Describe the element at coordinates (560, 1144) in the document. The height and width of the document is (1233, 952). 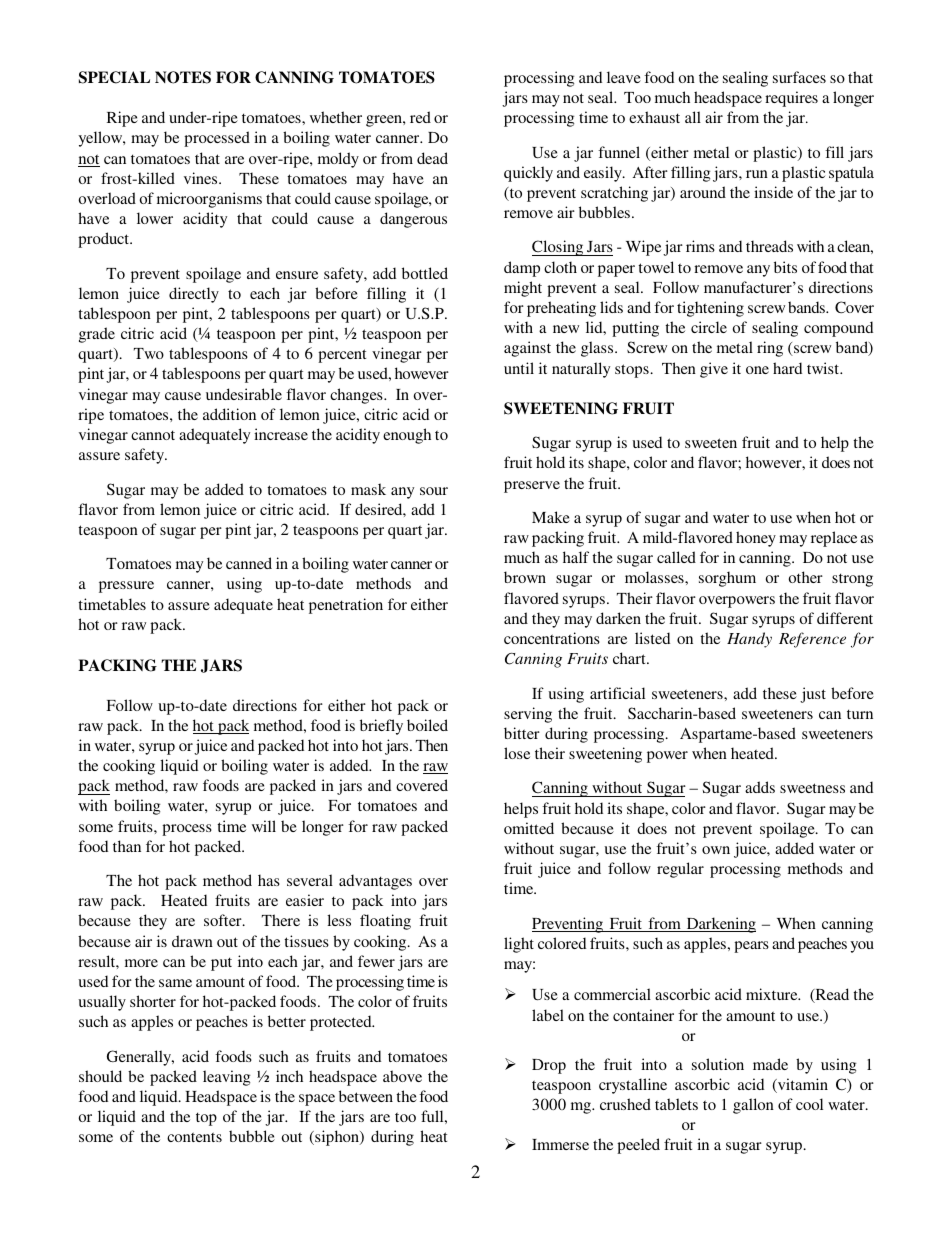
I see `Immerse` at that location.
